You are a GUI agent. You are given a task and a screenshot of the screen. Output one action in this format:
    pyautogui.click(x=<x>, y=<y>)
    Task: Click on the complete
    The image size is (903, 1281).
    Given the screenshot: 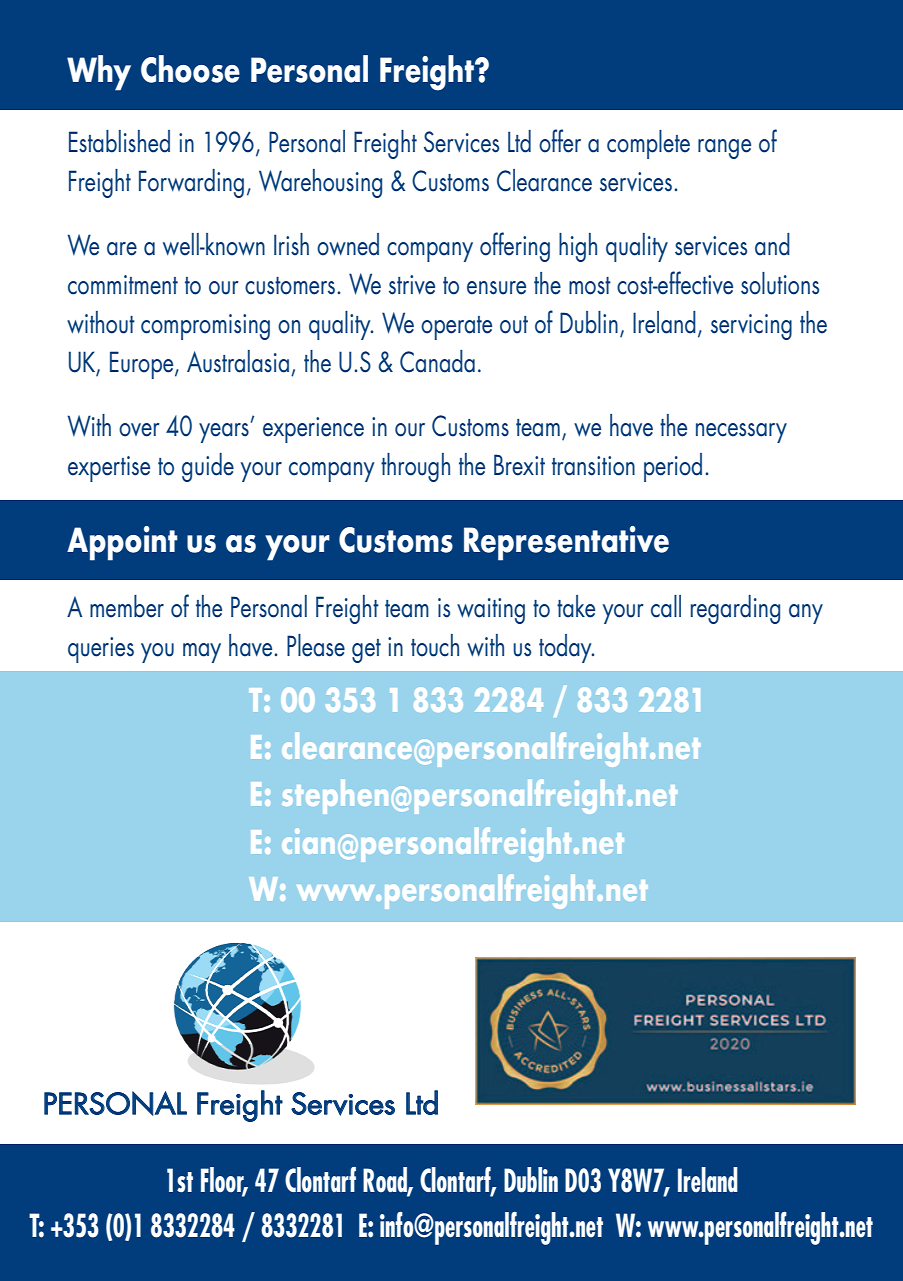 What is the action you would take?
    pyautogui.click(x=648, y=144)
